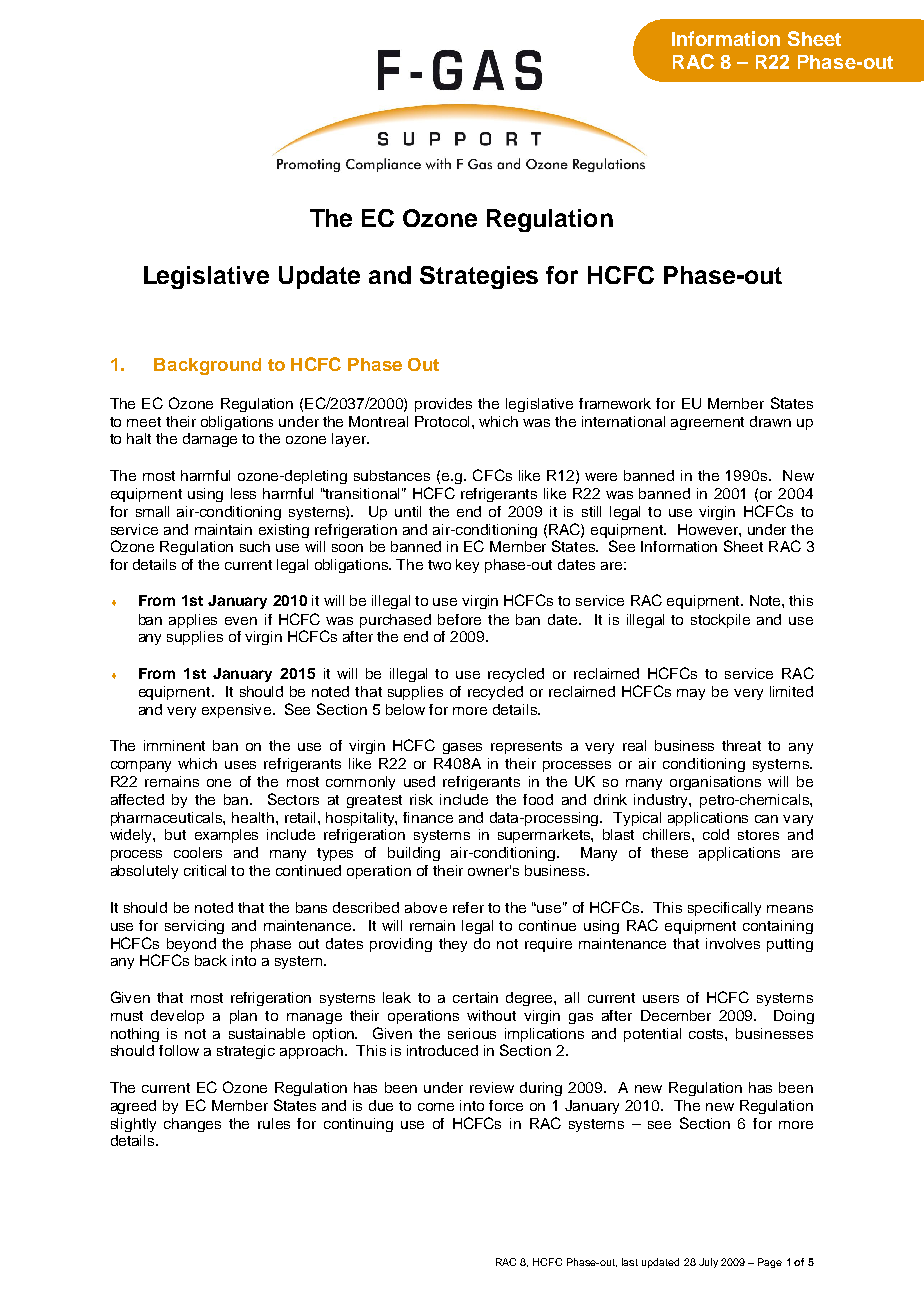 This document has width=924, height=1308. What do you see at coordinates (462, 748) in the document?
I see `gases` at bounding box center [462, 748].
